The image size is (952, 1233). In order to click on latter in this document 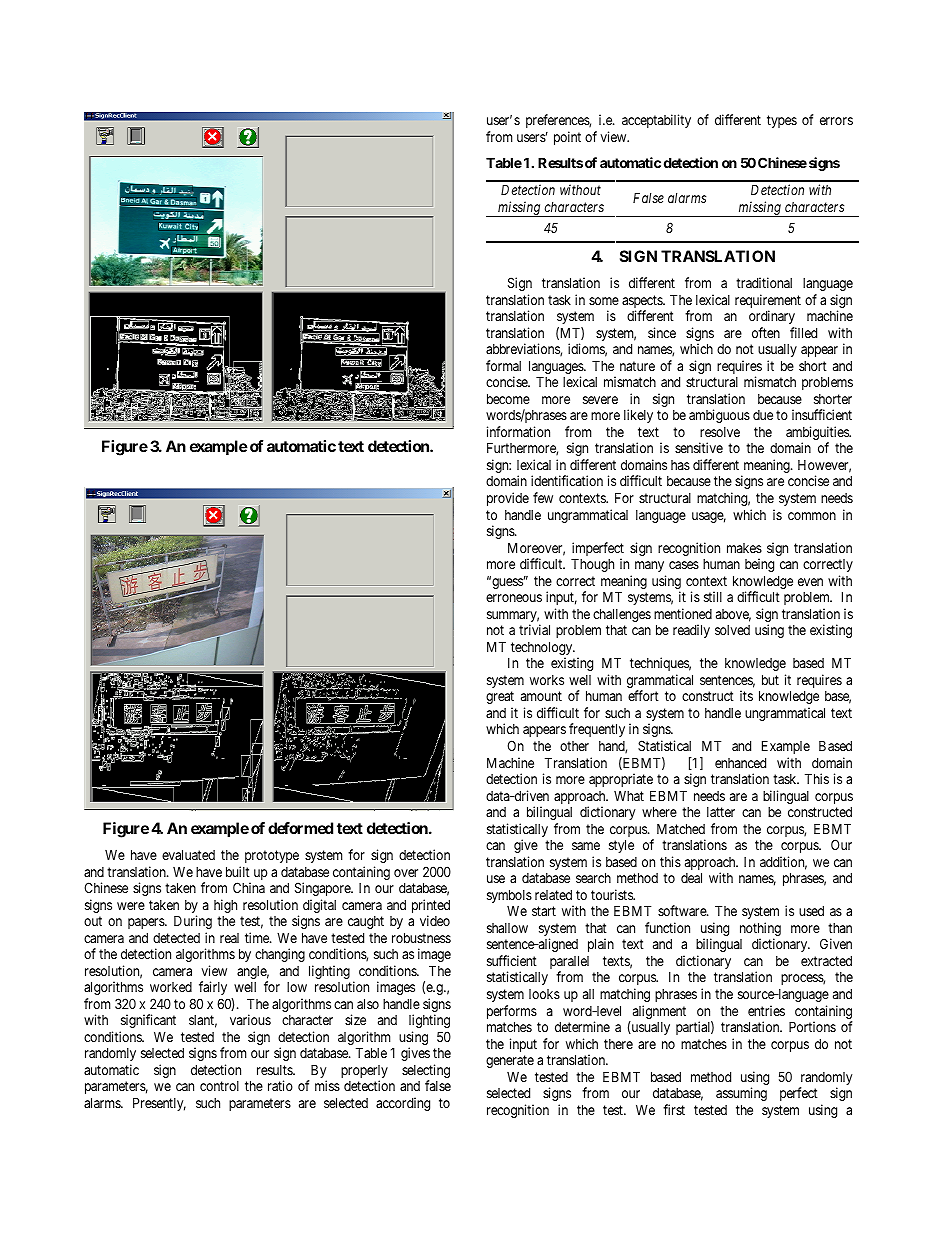, I will do `click(721, 812)`.
